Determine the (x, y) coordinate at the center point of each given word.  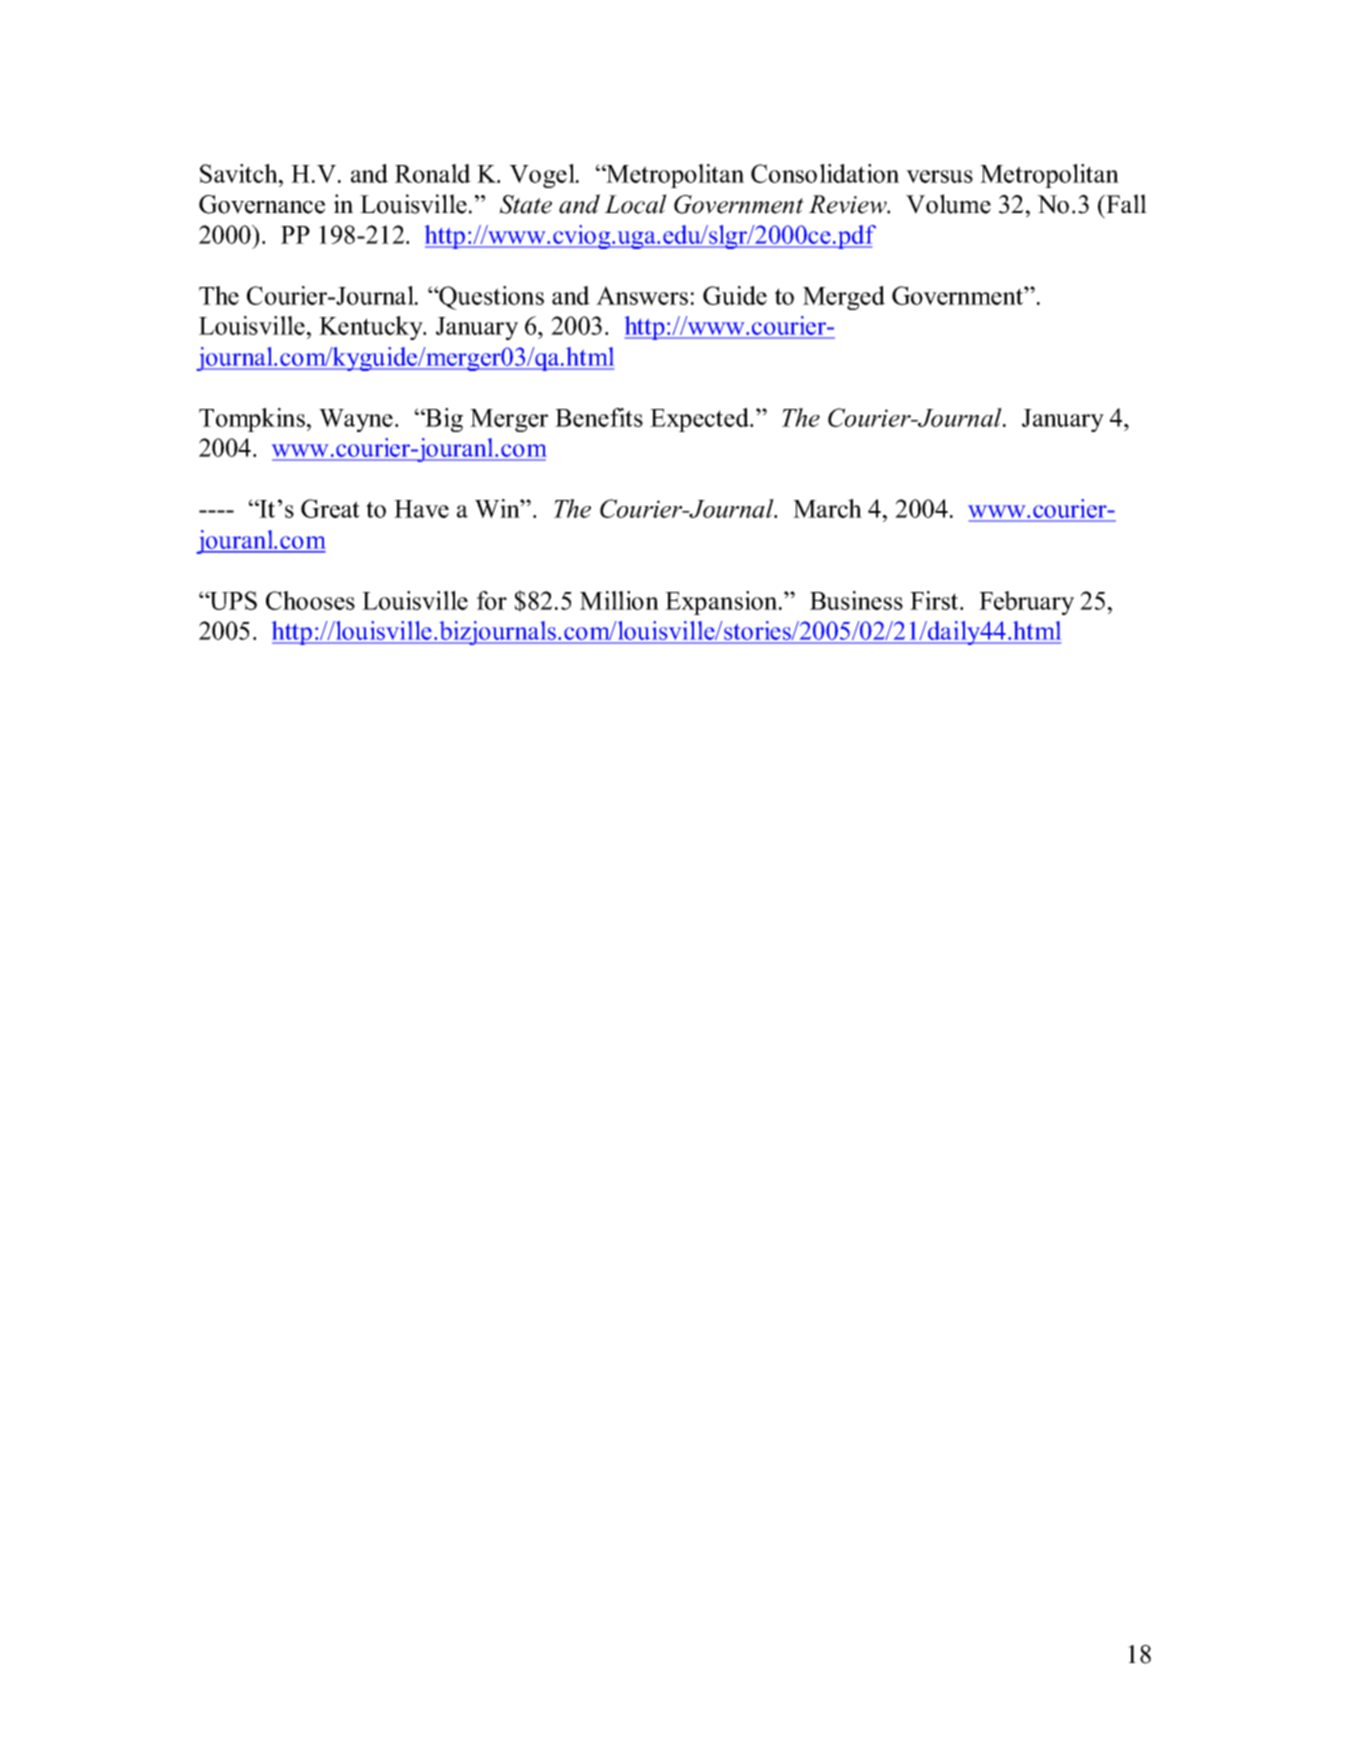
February (1026, 603)
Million (619, 600)
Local (635, 204)
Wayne (356, 420)
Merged (844, 298)
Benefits (599, 417)
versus (939, 176)
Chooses (310, 600)
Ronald (433, 173)
